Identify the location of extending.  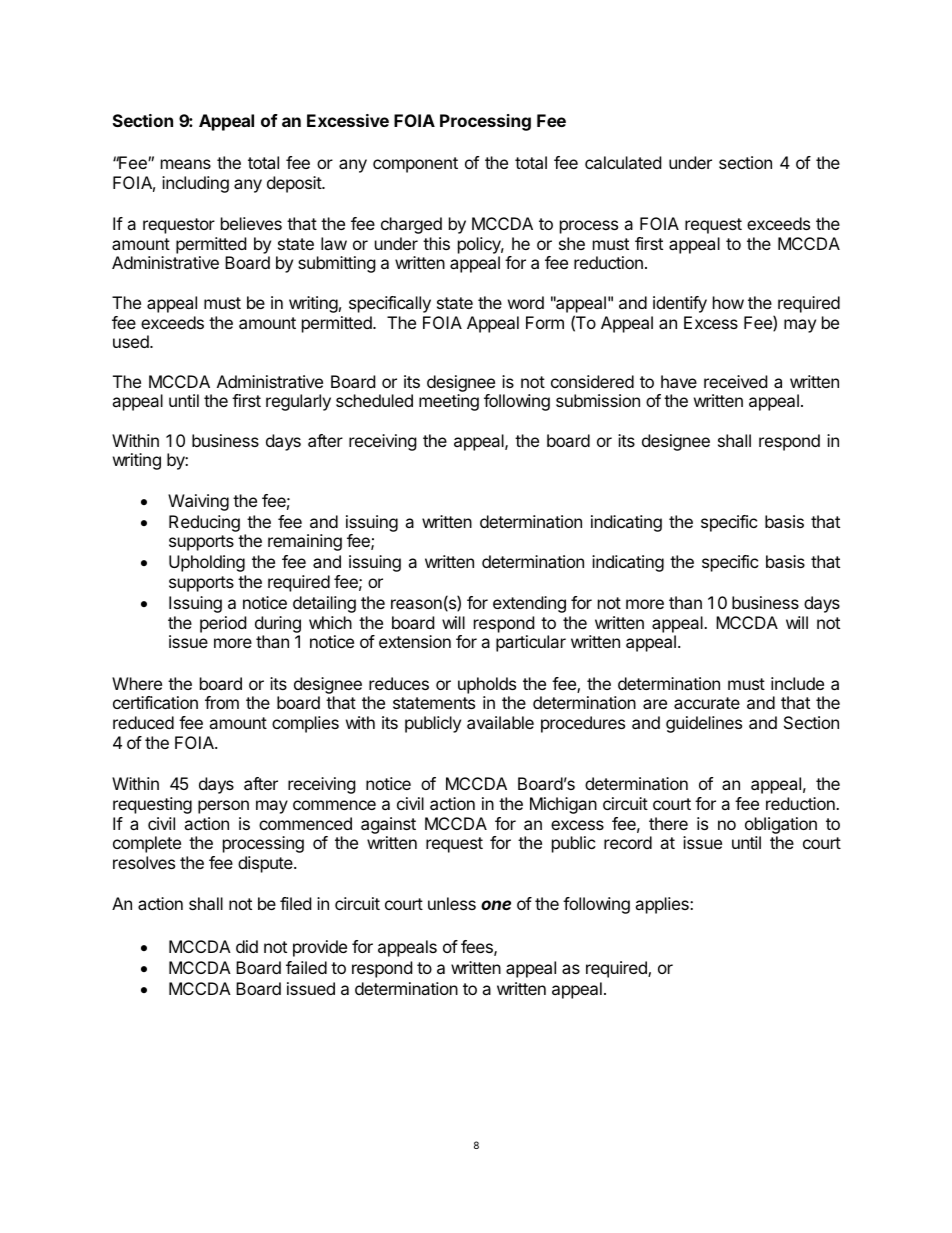
(529, 604).
